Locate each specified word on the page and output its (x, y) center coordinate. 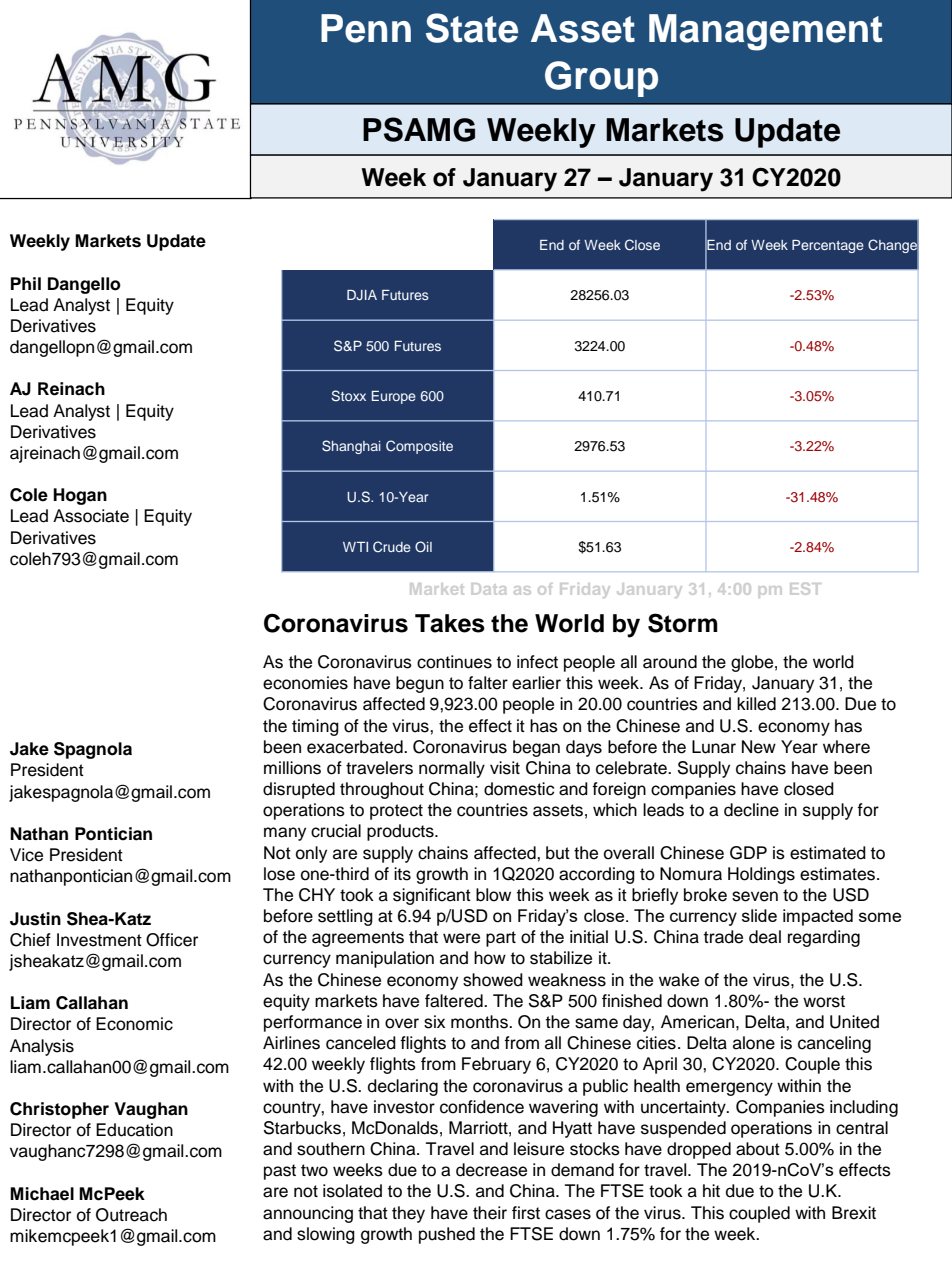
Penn (366, 28)
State (472, 28)
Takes (450, 623)
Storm (683, 623)
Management (766, 32)
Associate (91, 516)
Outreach (131, 1215)
